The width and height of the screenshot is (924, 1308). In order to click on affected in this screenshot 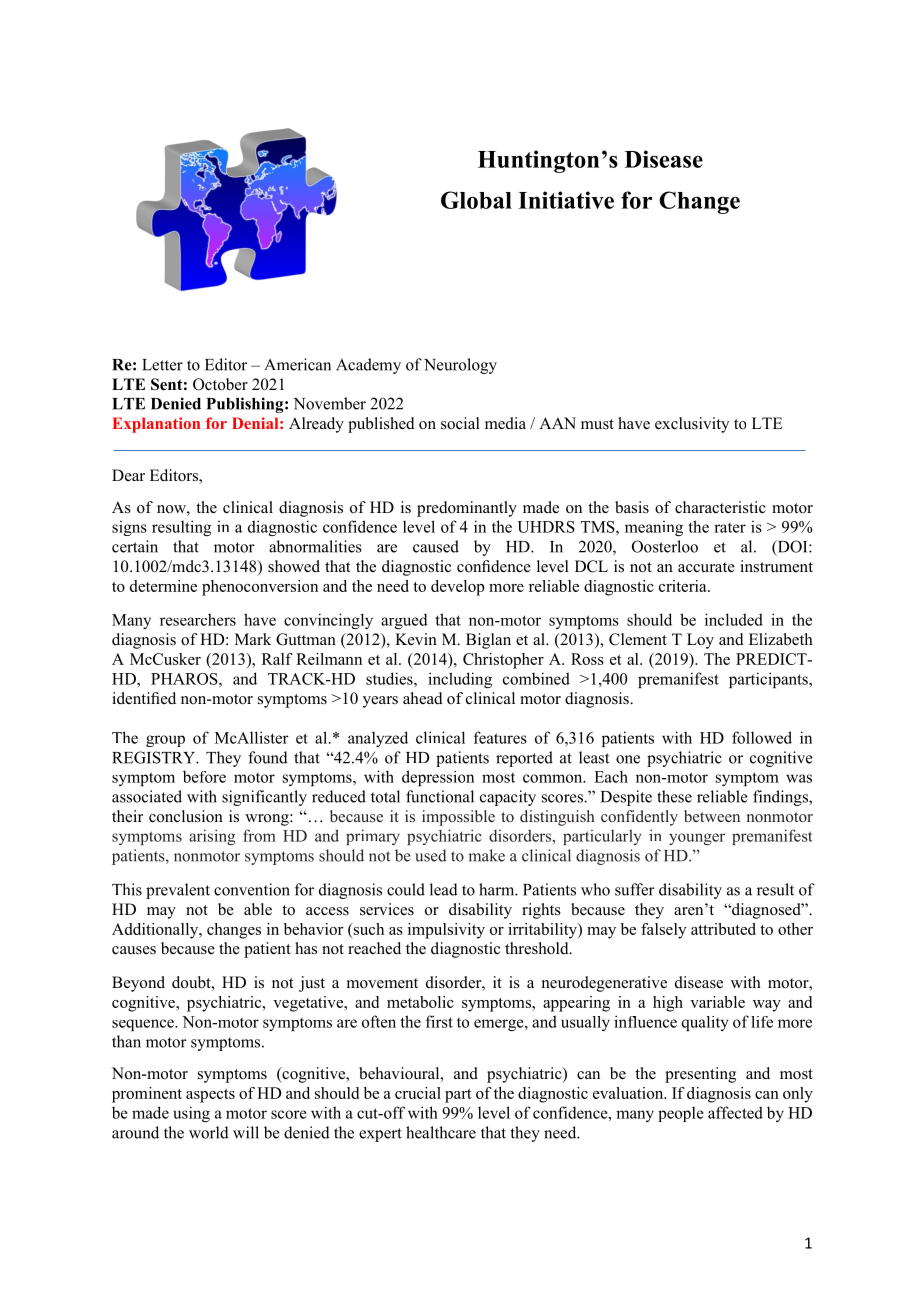, I will do `click(735, 1112)`.
